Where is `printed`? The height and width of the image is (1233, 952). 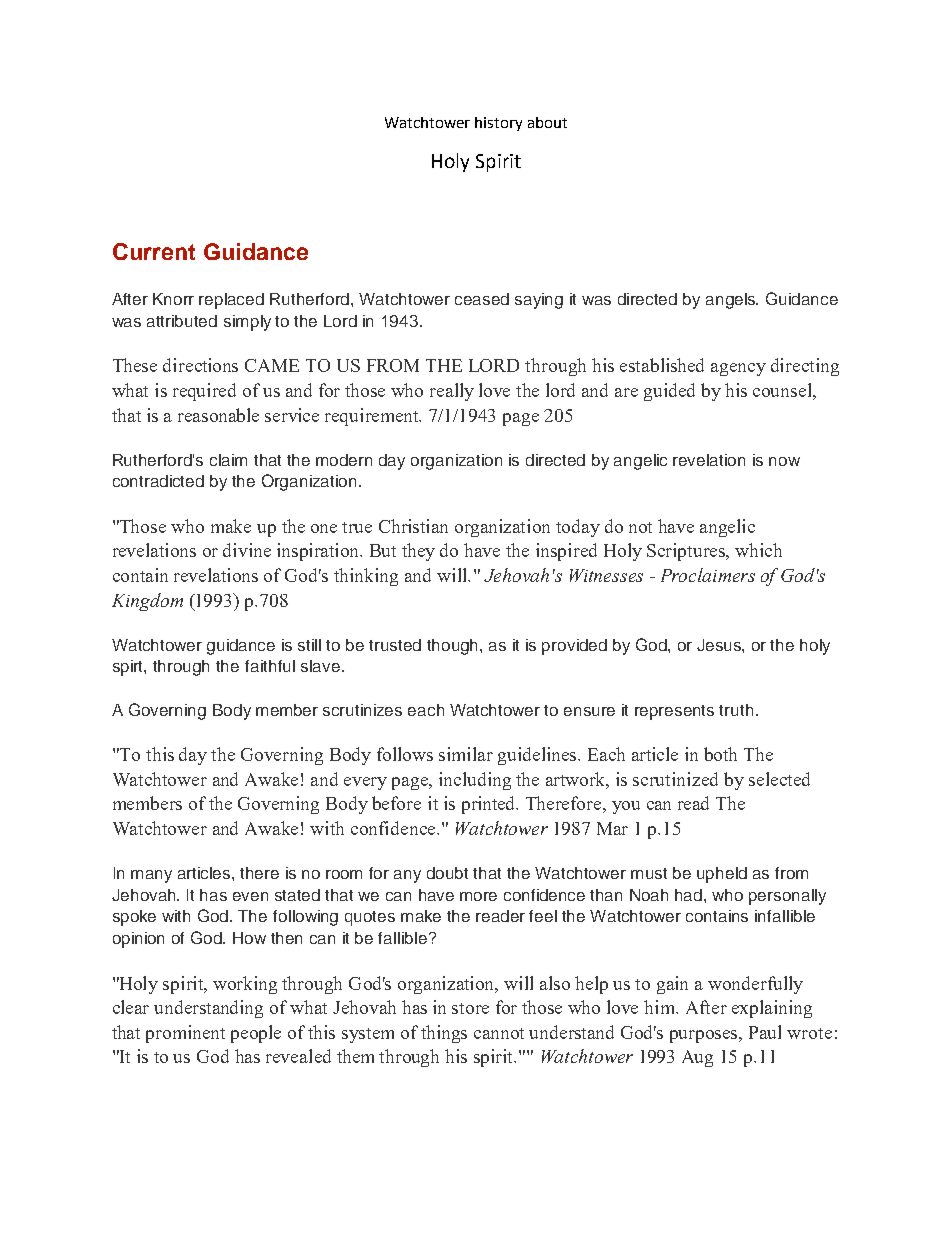 printed is located at coordinates (490, 805).
